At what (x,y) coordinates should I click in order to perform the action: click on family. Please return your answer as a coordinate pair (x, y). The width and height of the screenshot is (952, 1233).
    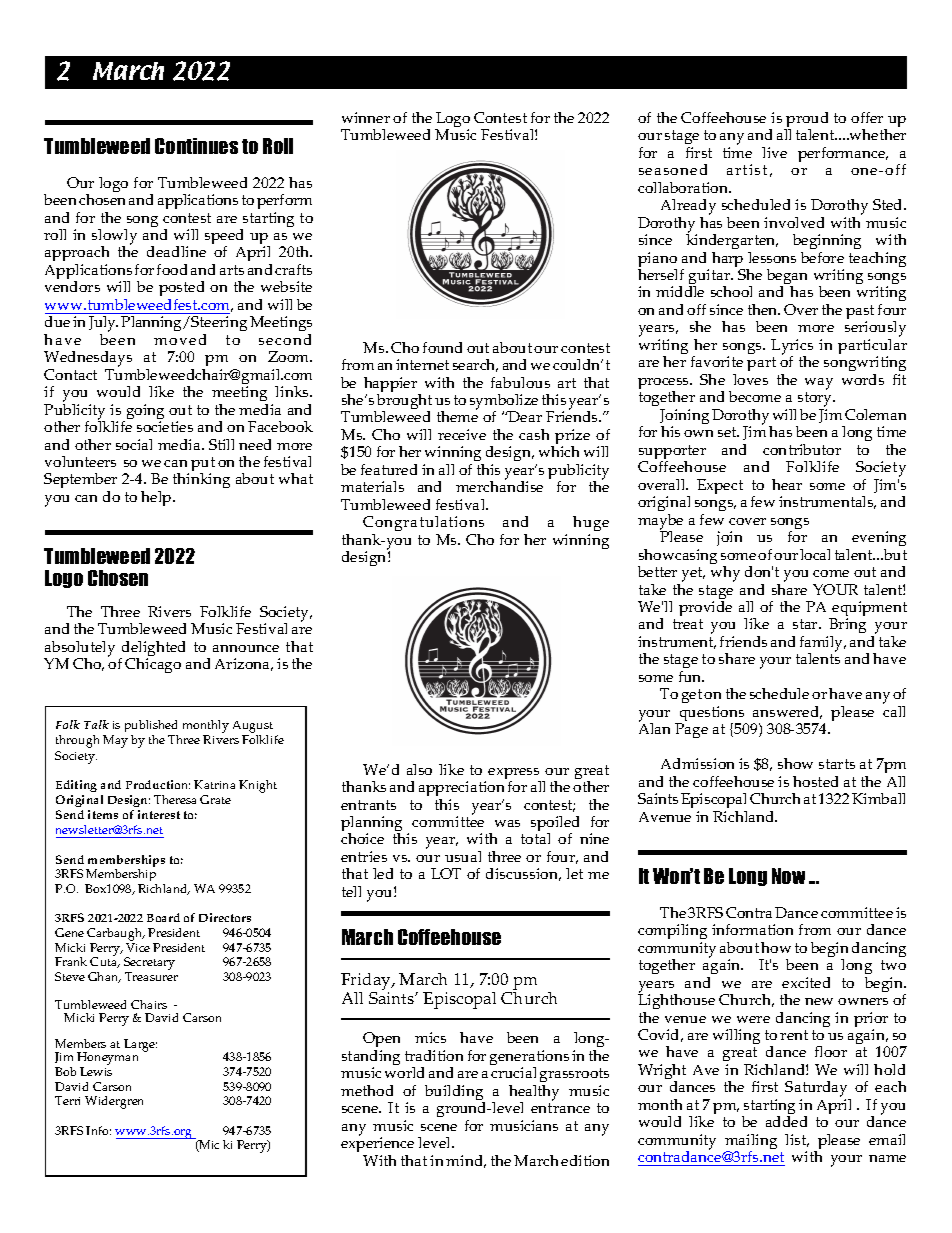
    Looking at the image, I should click on (823, 645).
